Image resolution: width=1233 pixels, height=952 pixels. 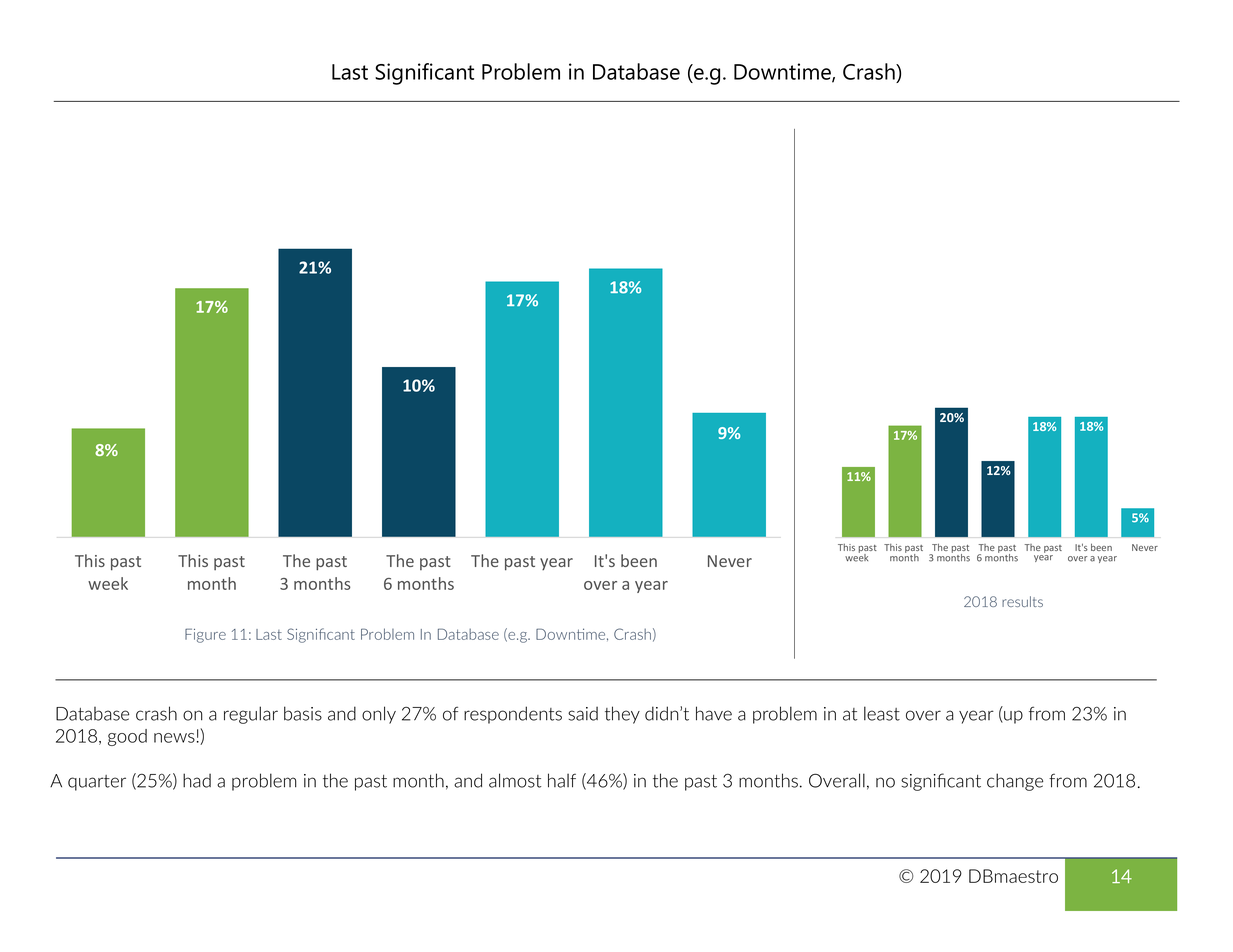 What do you see at coordinates (303, 713) in the image?
I see `basis` at bounding box center [303, 713].
